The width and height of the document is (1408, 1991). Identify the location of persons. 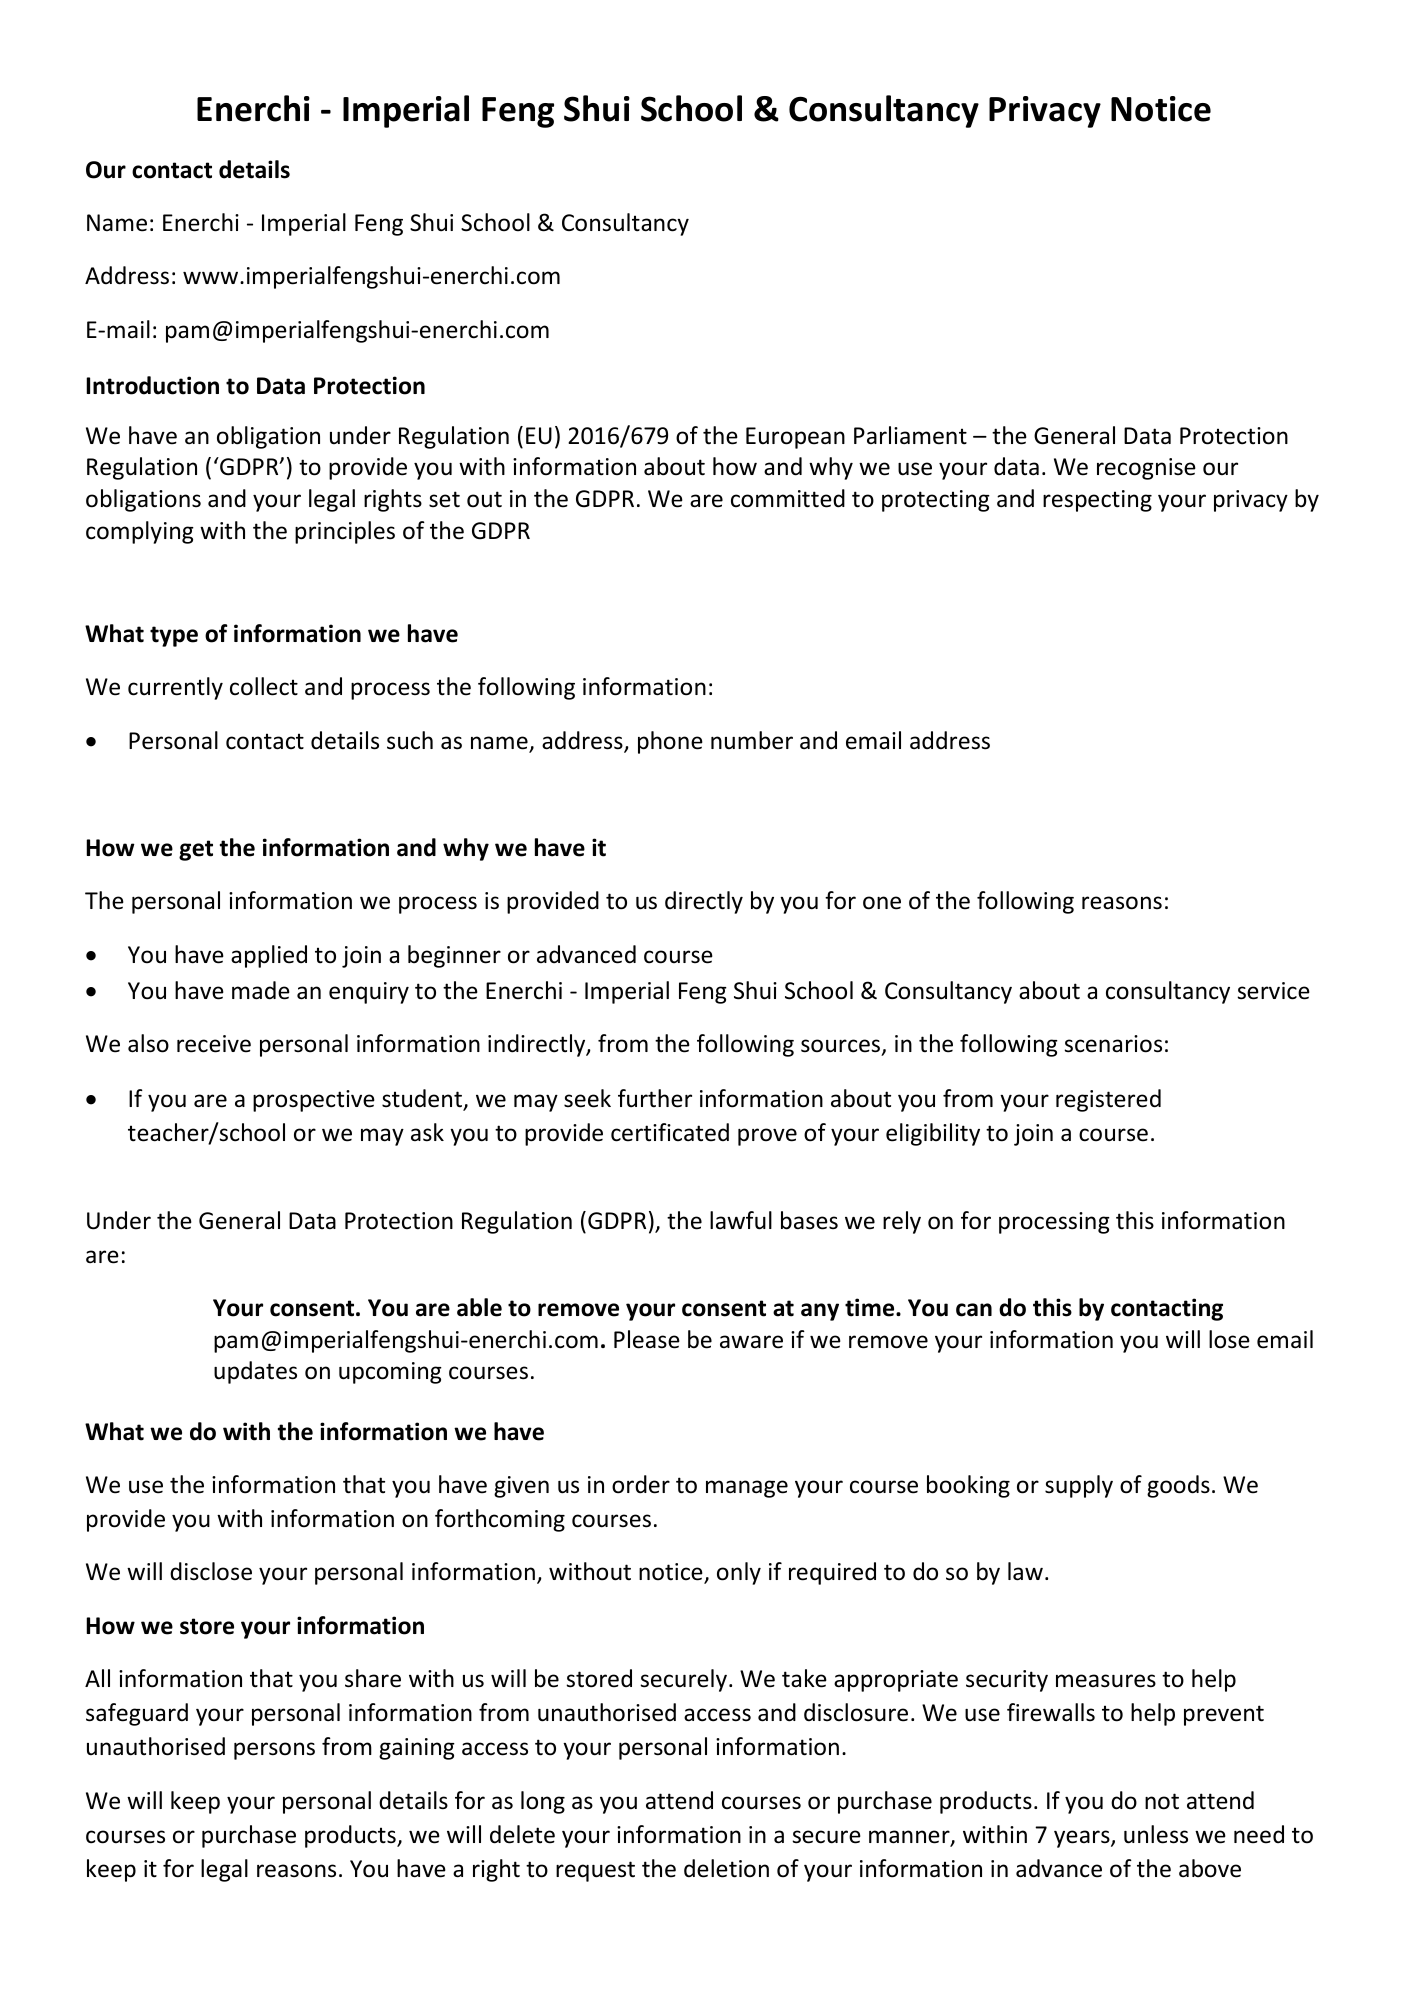
(274, 1751).
